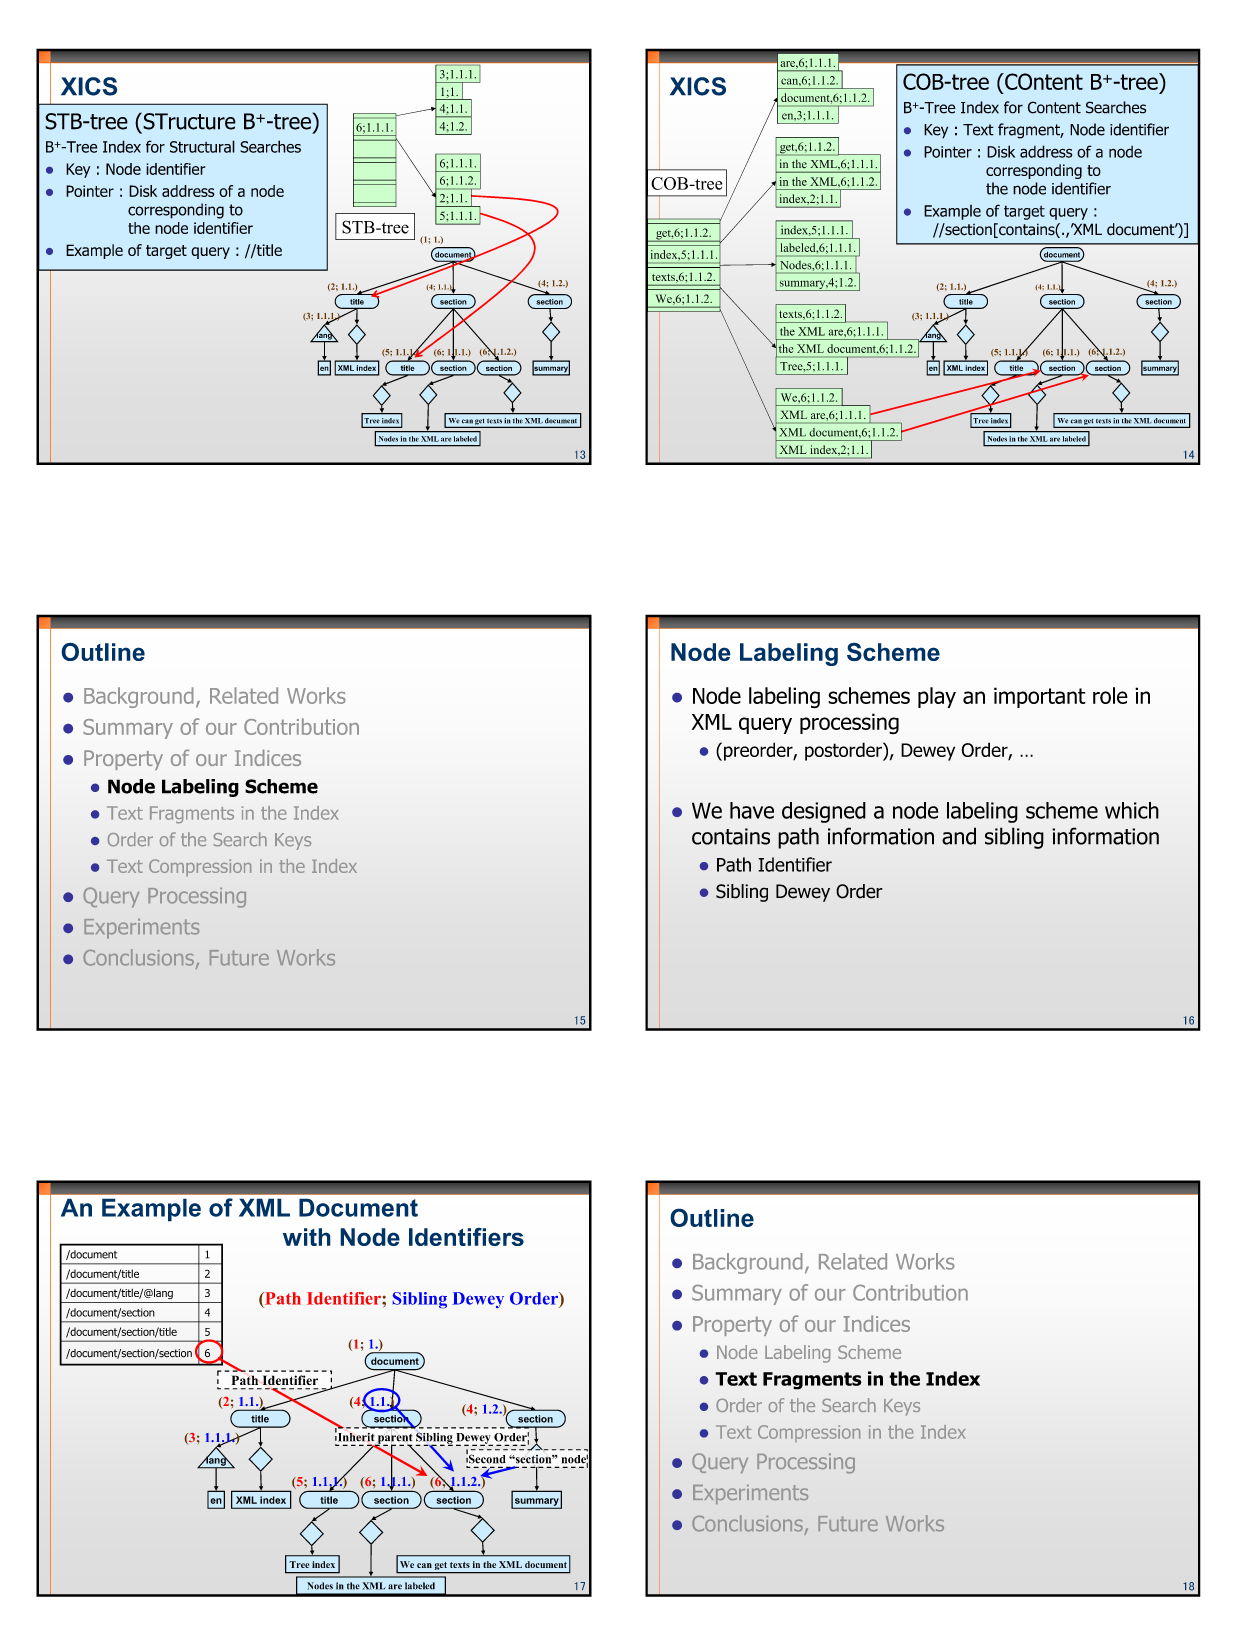 This image has height=1646, width=1237. Describe the element at coordinates (1110, 695) in the image. I see `role` at that location.
